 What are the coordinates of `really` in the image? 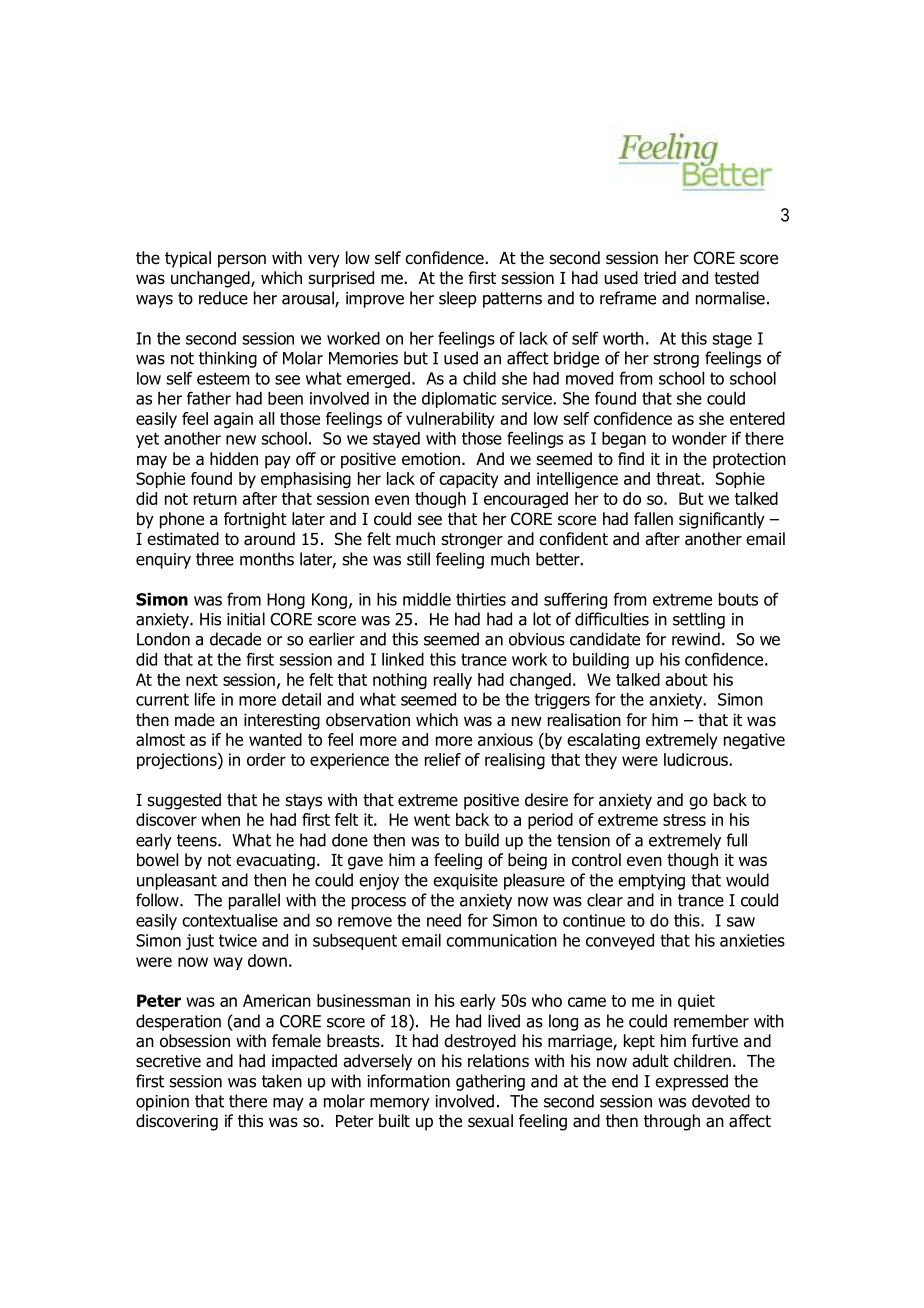 It's located at (453, 681).
